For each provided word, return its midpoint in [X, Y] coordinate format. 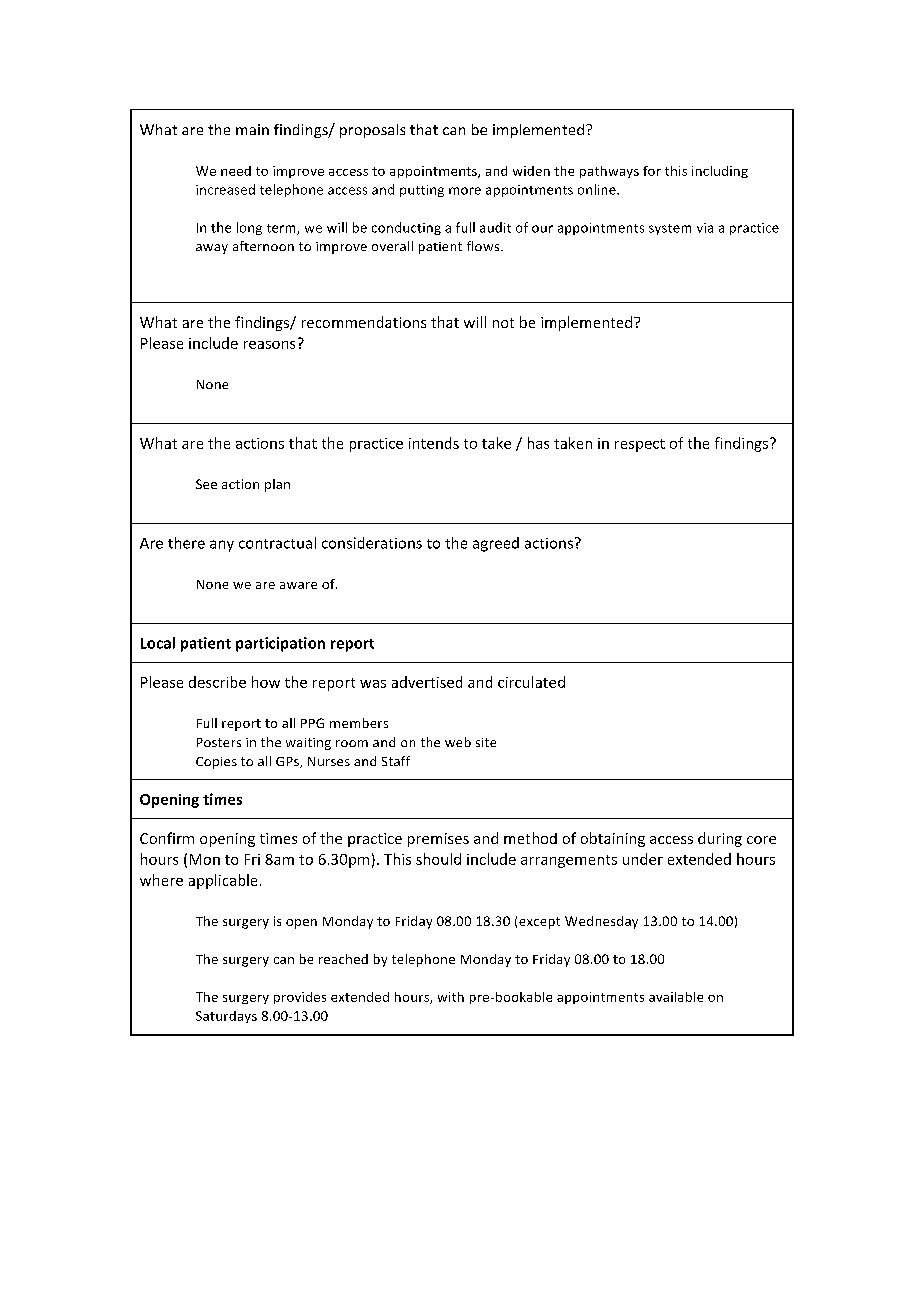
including [720, 172]
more [465, 191]
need [236, 171]
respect [640, 445]
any [222, 546]
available [676, 997]
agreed [496, 544]
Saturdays [226, 1017]
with [451, 997]
